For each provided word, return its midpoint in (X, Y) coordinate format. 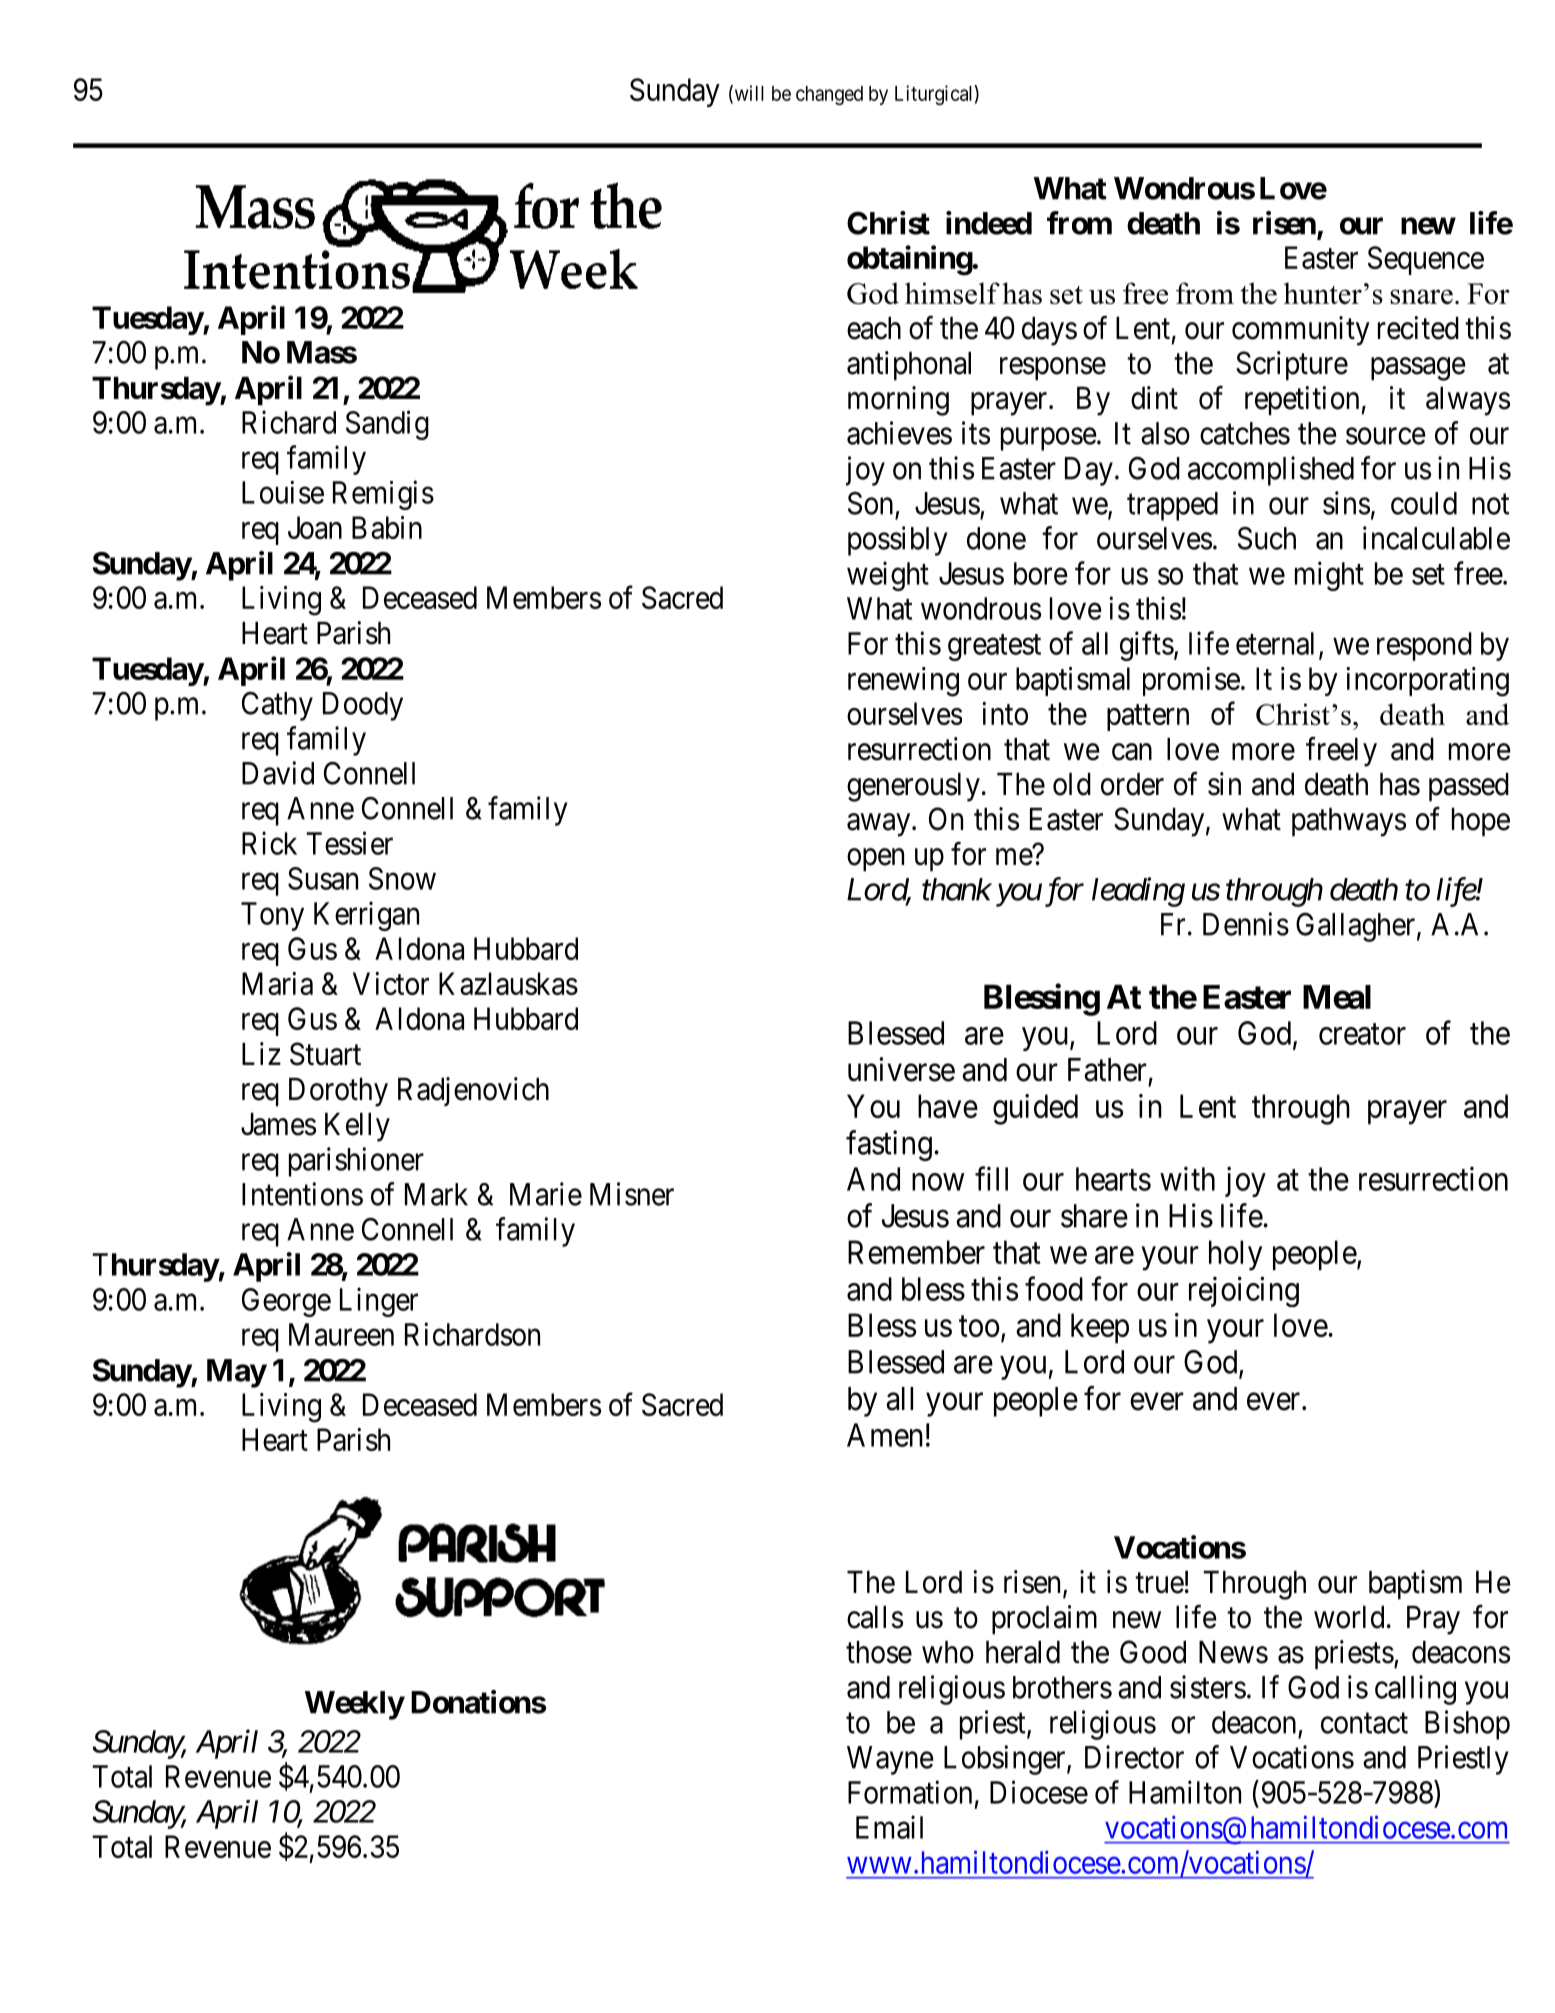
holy (1235, 1255)
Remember (916, 1252)
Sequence (1426, 260)
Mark (436, 1194)
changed (829, 95)
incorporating (1427, 682)
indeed (989, 223)
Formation (910, 1792)
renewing (903, 682)
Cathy (277, 706)
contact (1364, 1723)
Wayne (890, 1760)
